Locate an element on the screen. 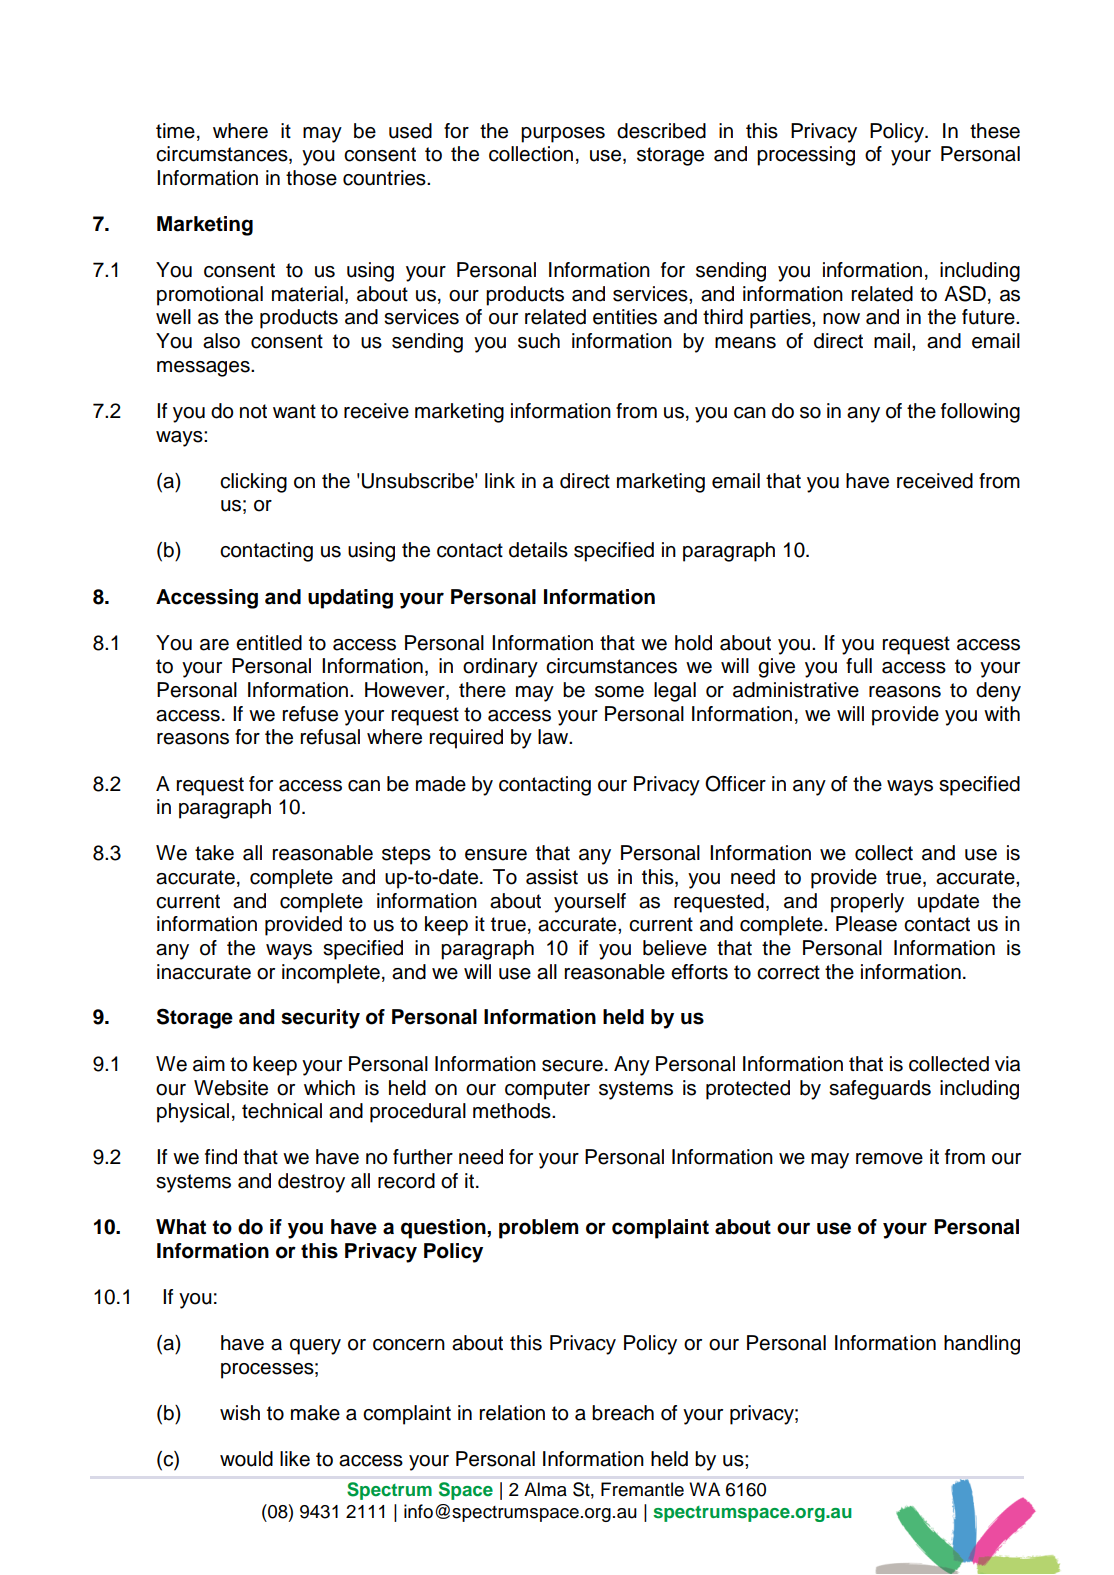 This screenshot has height=1575, width=1114. those is located at coordinates (311, 178).
